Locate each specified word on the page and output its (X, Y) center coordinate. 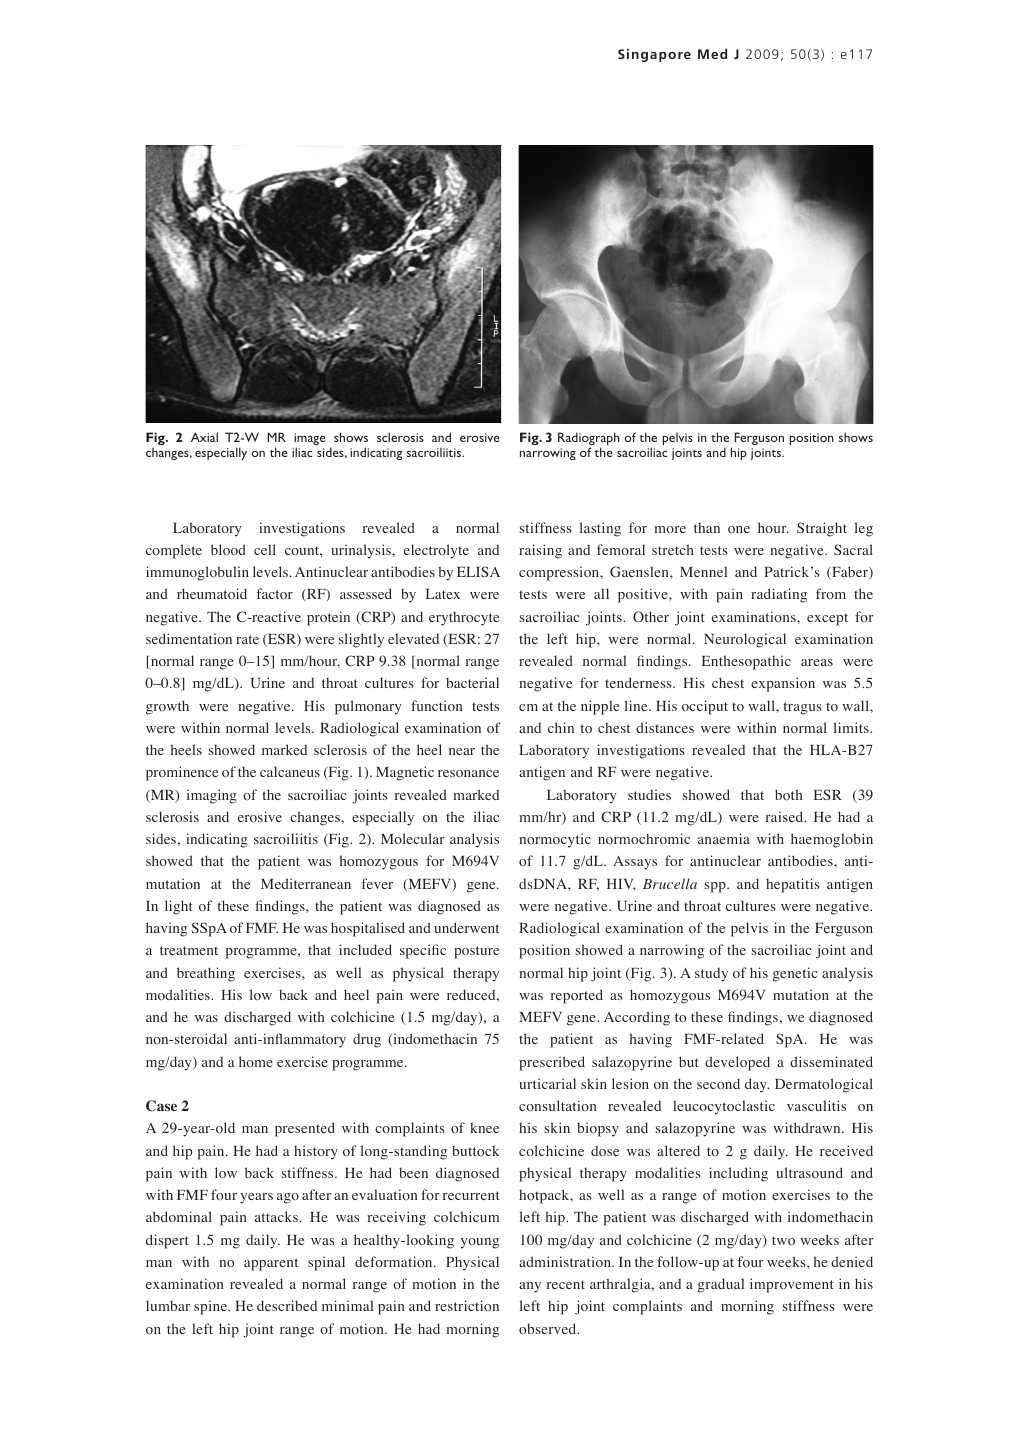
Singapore (654, 55)
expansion (783, 684)
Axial (204, 437)
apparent (271, 1264)
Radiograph (589, 440)
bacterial (472, 682)
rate (247, 639)
